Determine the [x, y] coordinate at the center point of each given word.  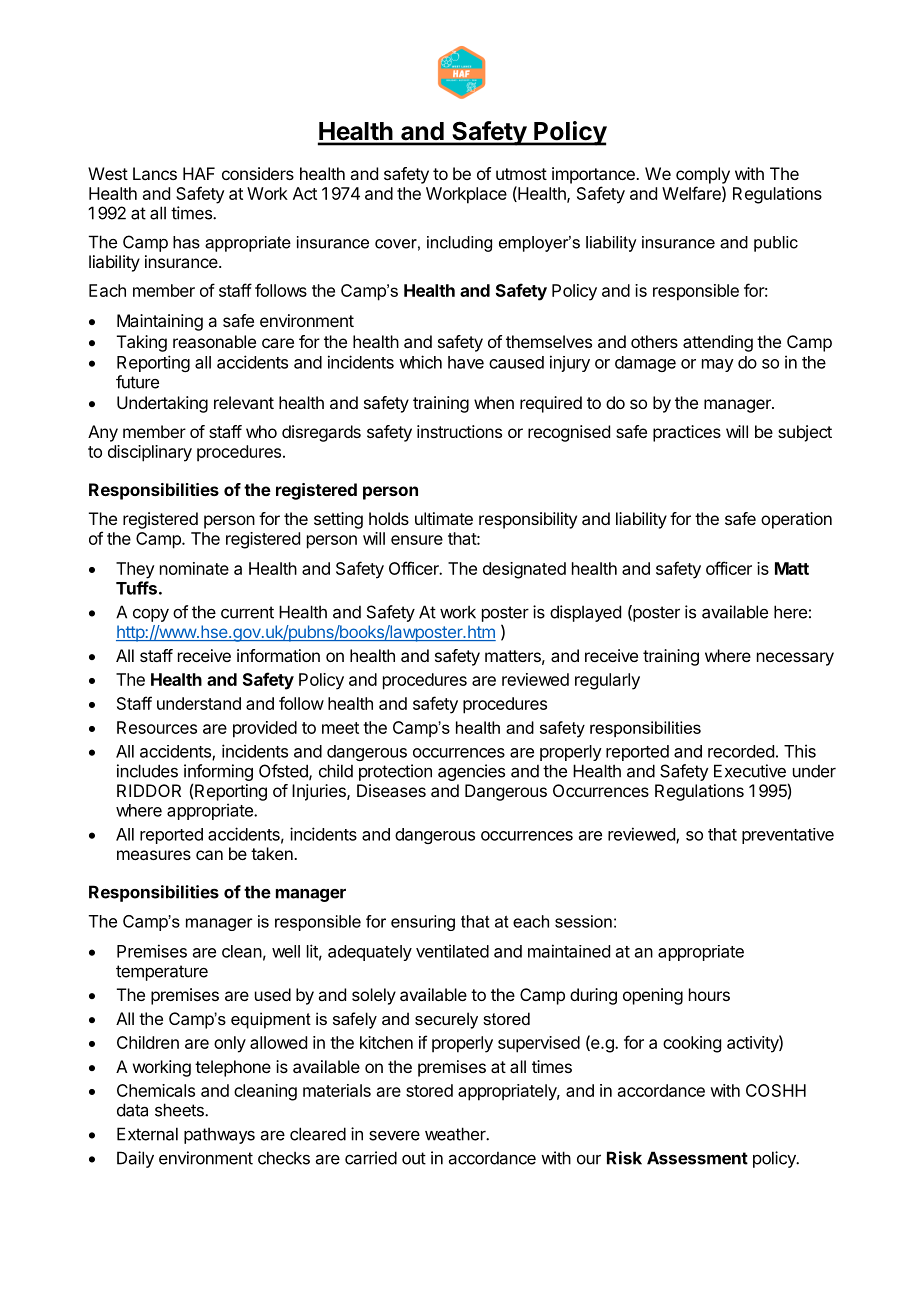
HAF [199, 173]
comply [703, 175]
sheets [180, 1110]
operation [796, 520]
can [209, 855]
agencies [471, 772]
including [459, 244]
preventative [788, 836]
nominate [194, 568]
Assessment [697, 1158]
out [414, 1158]
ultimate [444, 518]
